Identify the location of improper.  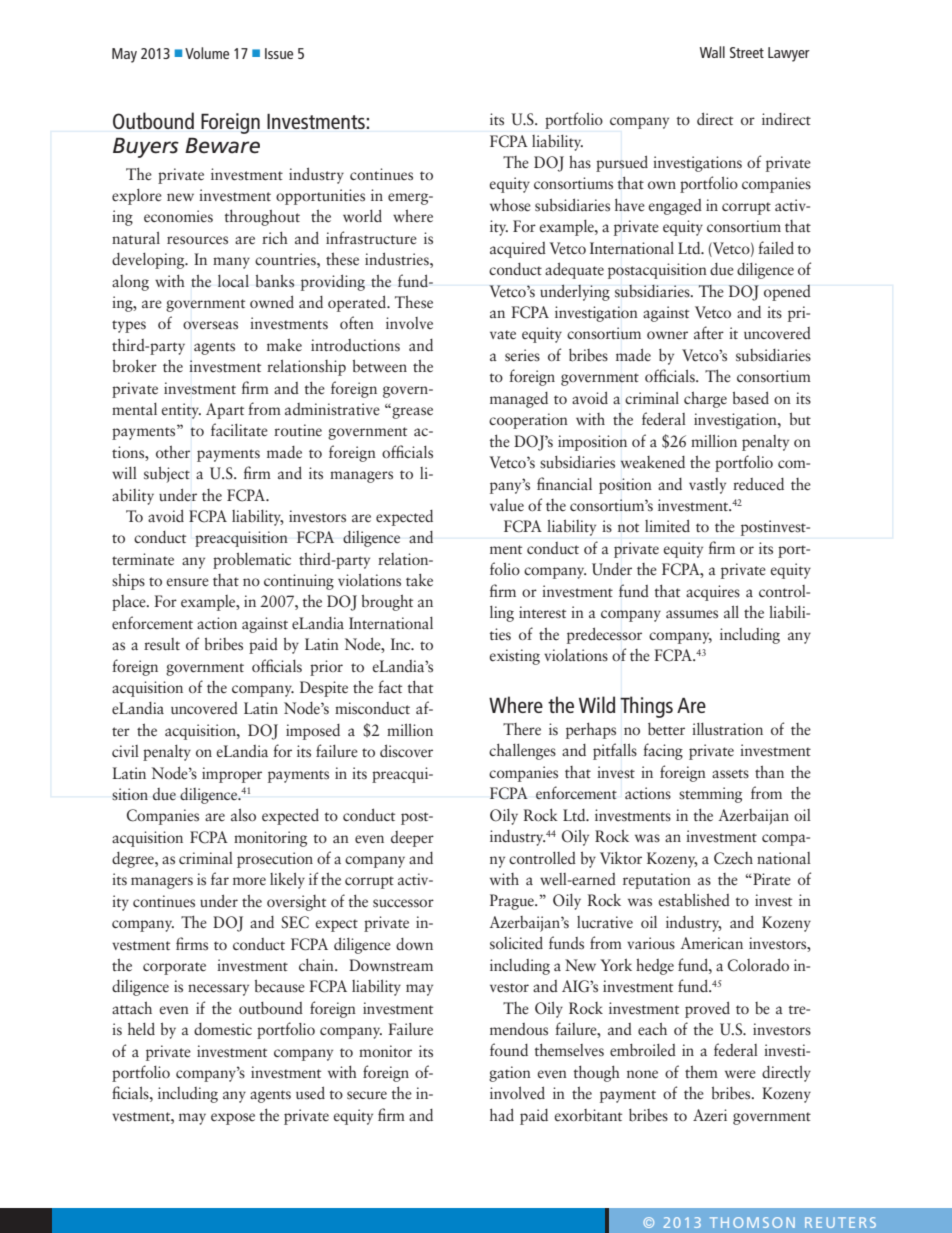
(232, 775).
